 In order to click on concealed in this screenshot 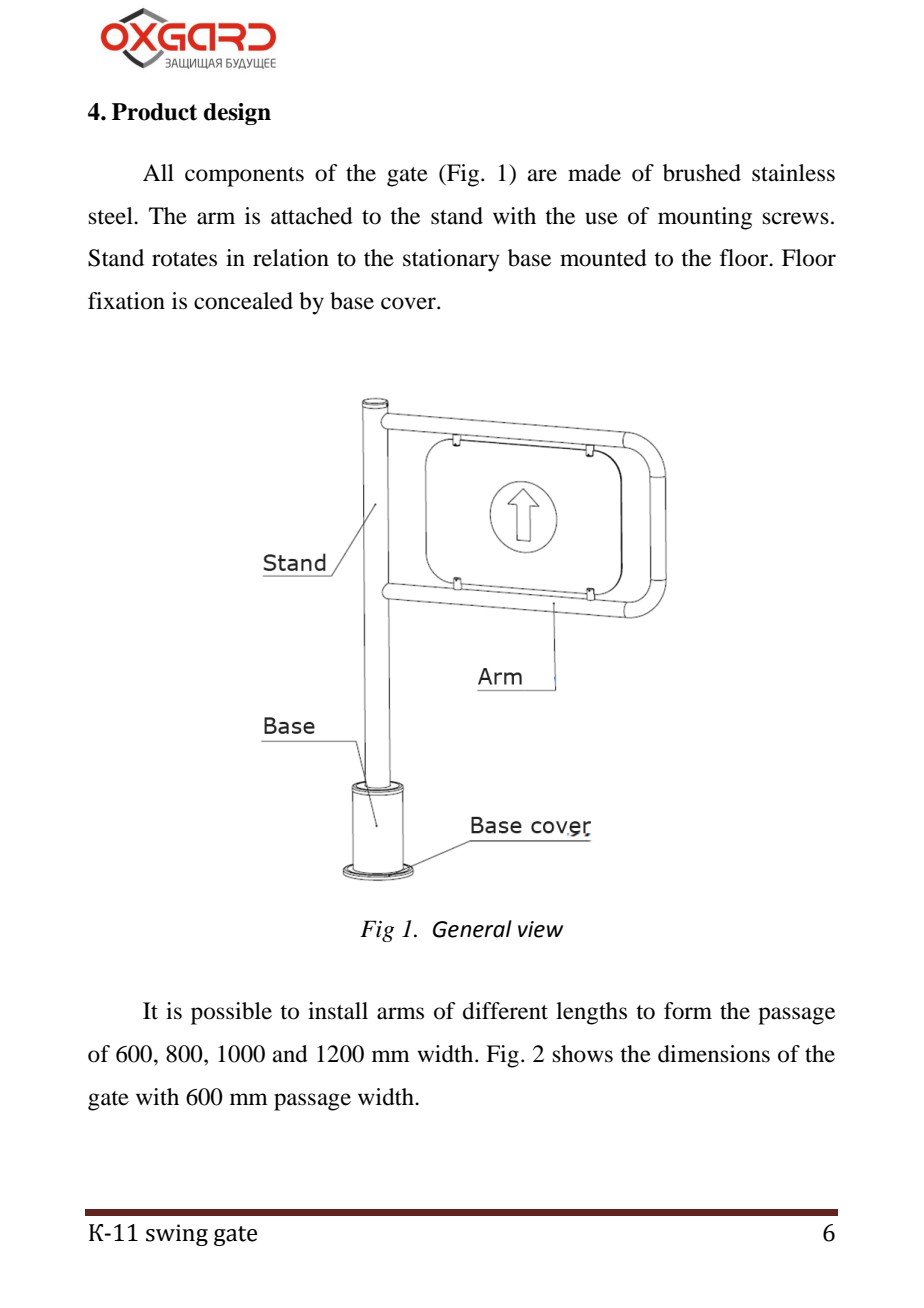, I will do `click(243, 301)`.
